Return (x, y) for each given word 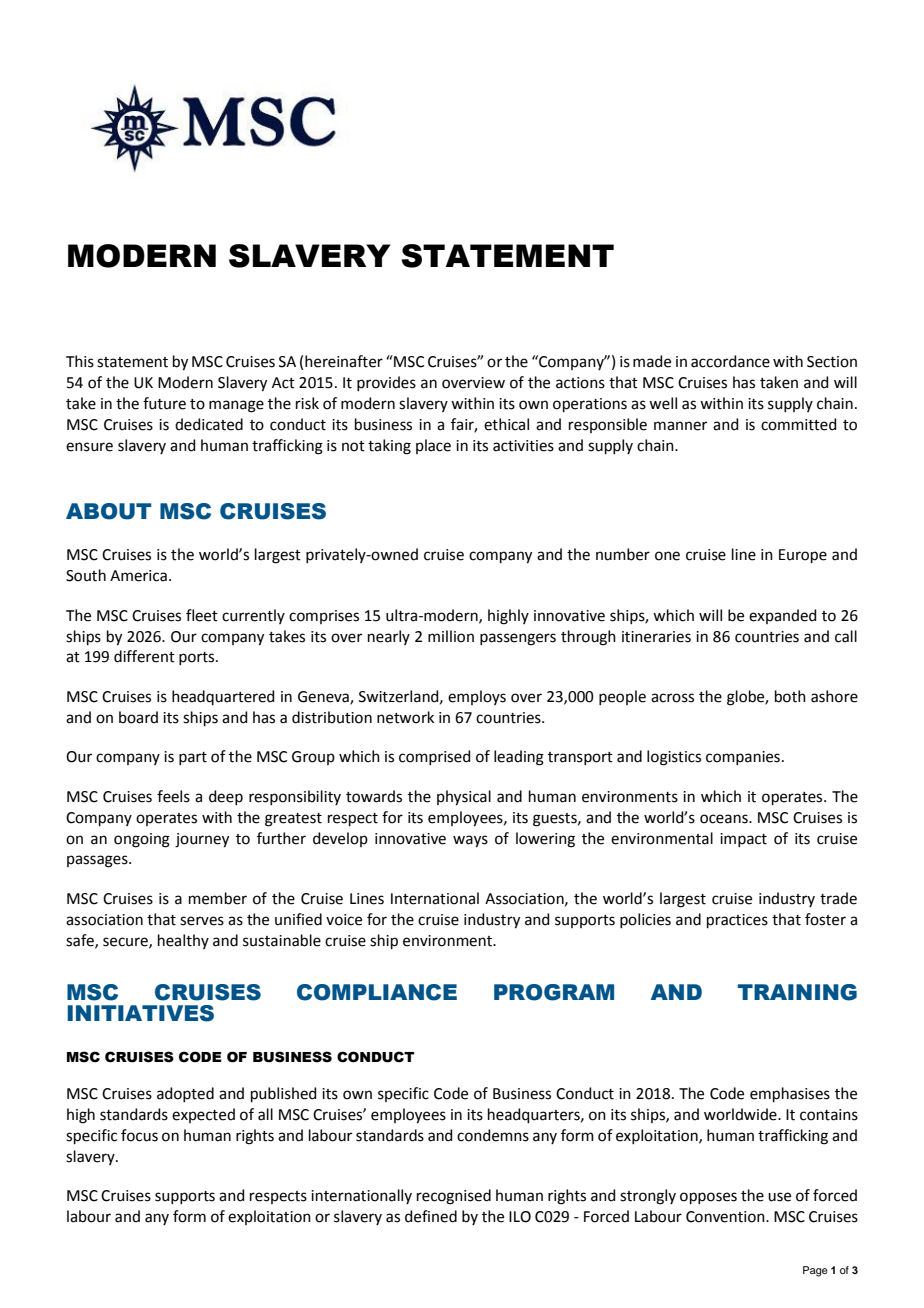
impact (743, 840)
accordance (730, 361)
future (164, 403)
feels (173, 796)
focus (139, 1135)
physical (464, 798)
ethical (506, 424)
